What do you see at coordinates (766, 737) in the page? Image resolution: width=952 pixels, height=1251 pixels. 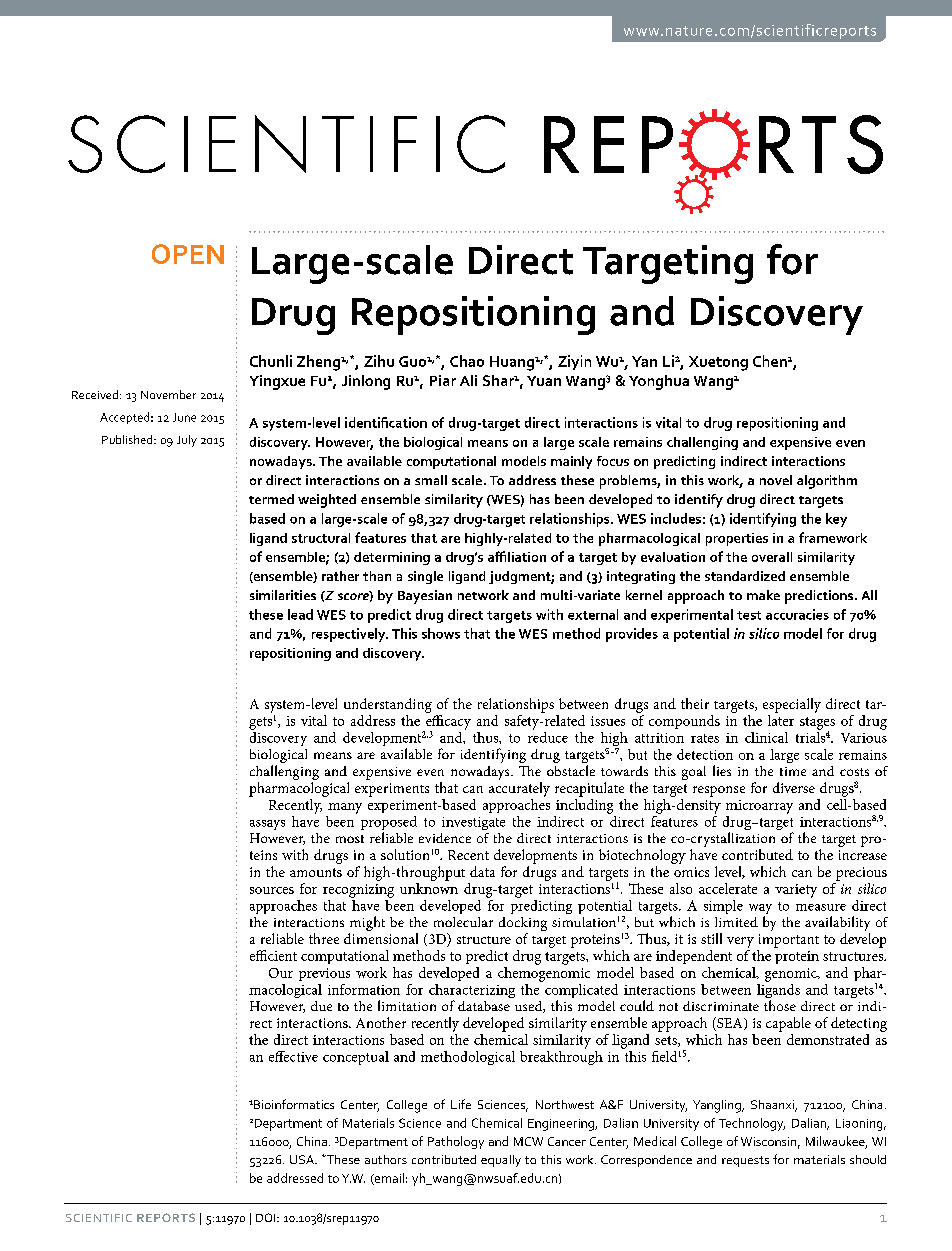 I see `clinical` at bounding box center [766, 737].
